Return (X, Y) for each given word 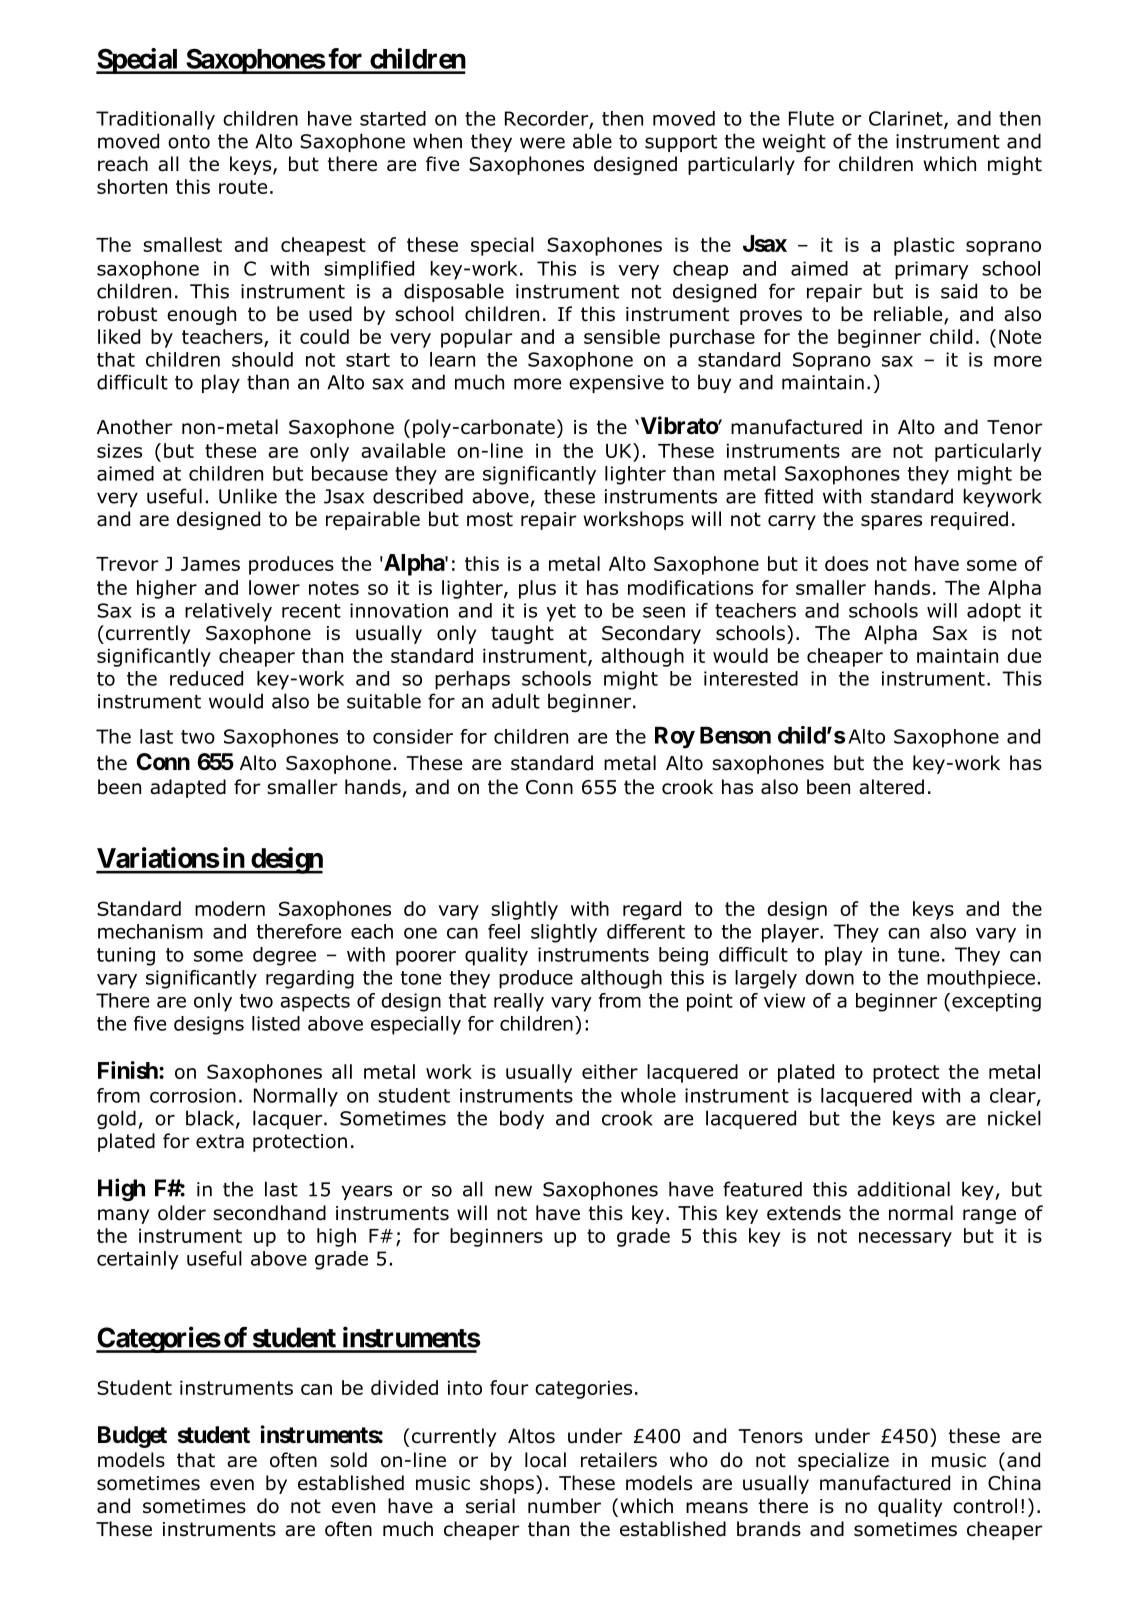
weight (794, 142)
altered (891, 787)
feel (504, 931)
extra (220, 1141)
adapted (188, 788)
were (542, 143)
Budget (132, 1437)
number (564, 1506)
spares (891, 522)
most (490, 519)
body (522, 1119)
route (243, 187)
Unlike (248, 496)
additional (903, 1189)
